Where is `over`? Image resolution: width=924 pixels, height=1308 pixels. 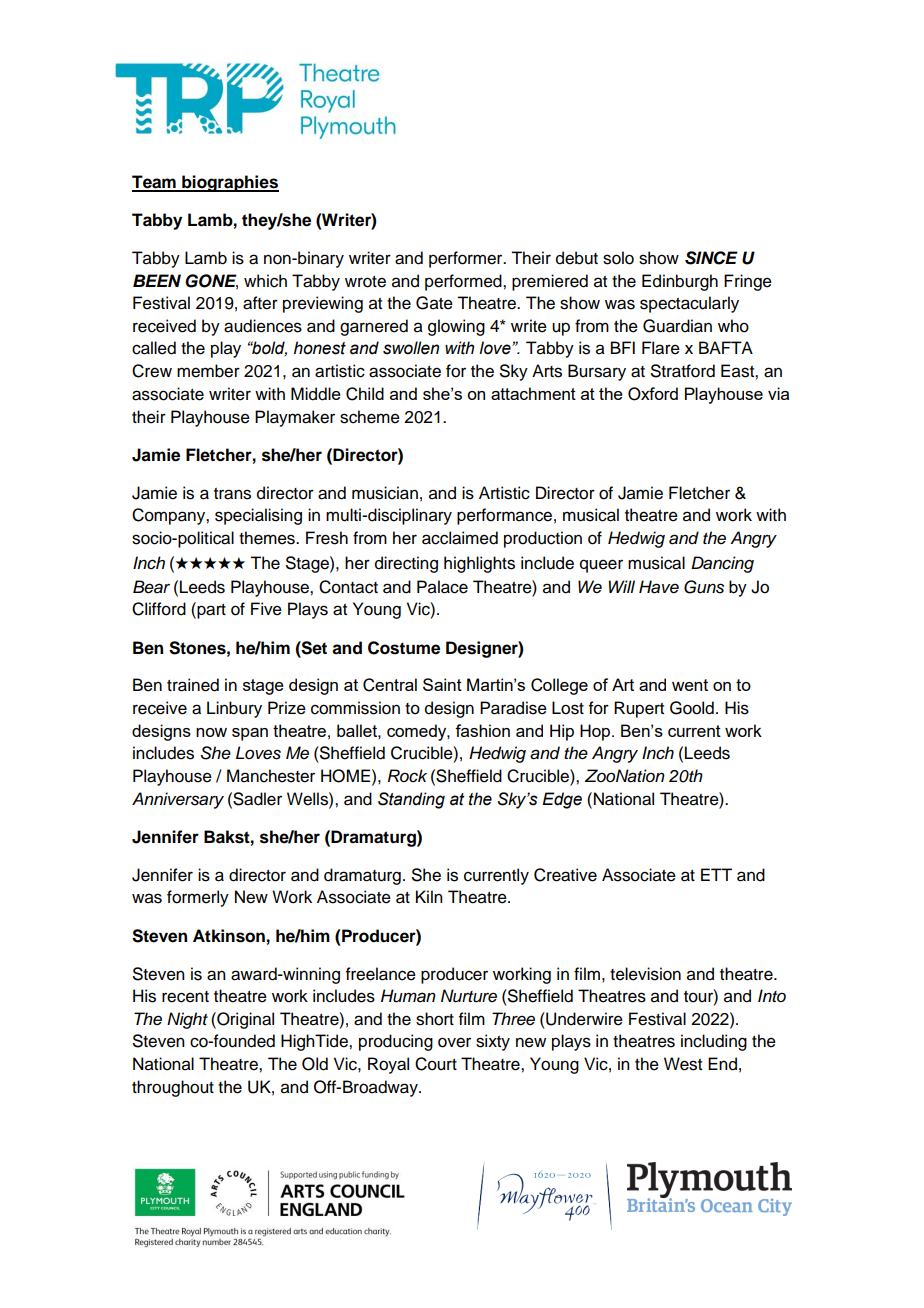
over is located at coordinates (454, 1042).
